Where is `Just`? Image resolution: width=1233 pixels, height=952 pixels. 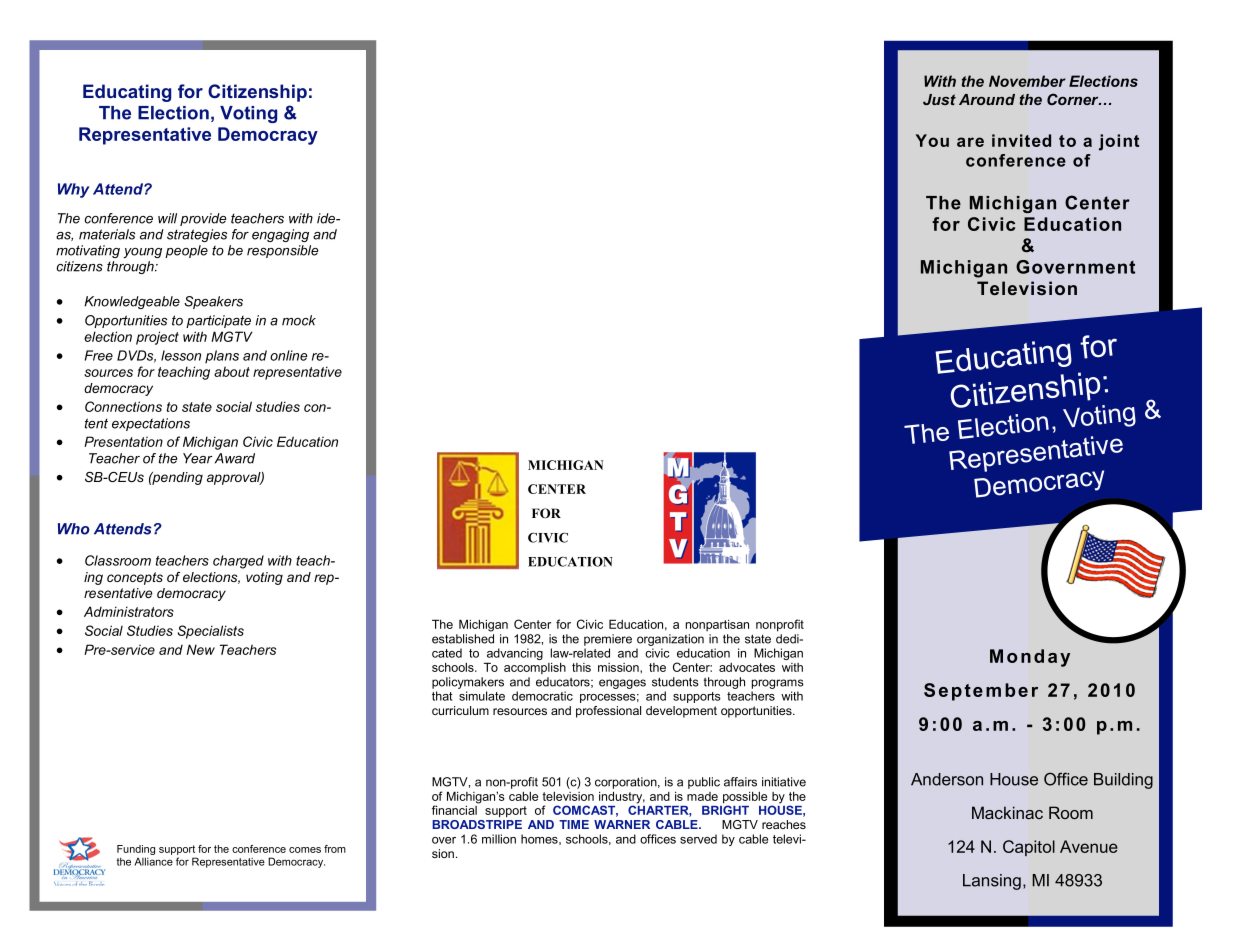 Just is located at coordinates (939, 99).
